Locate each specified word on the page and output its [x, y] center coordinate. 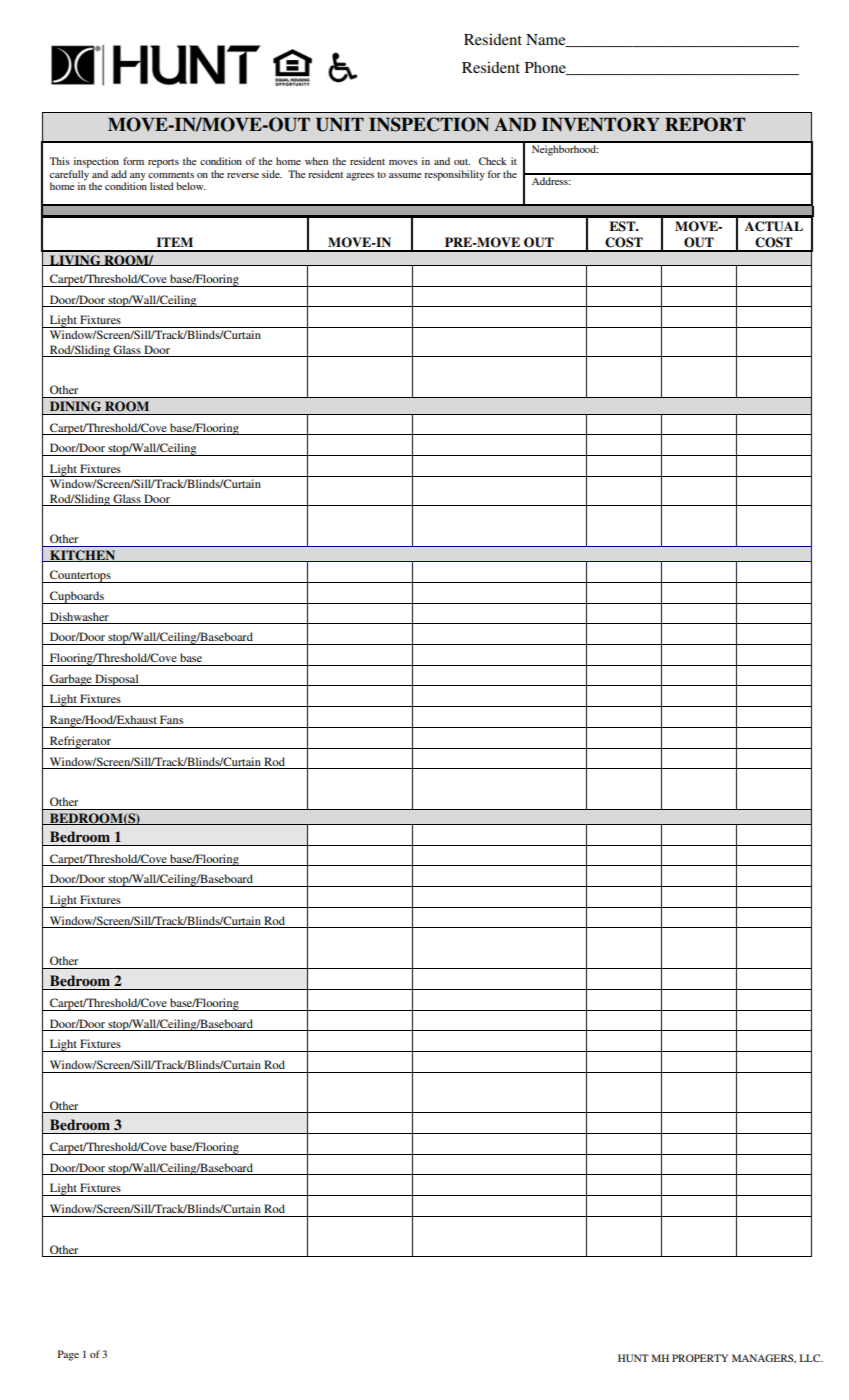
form [133, 161]
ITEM [175, 242]
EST [623, 226]
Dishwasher [79, 616]
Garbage [71, 680]
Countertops [80, 576]
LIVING [75, 260]
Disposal [117, 680]
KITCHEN [83, 556]
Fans [171, 719]
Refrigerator [80, 742]
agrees [360, 177]
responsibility [454, 175]
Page [68, 1355]
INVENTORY [601, 124]
